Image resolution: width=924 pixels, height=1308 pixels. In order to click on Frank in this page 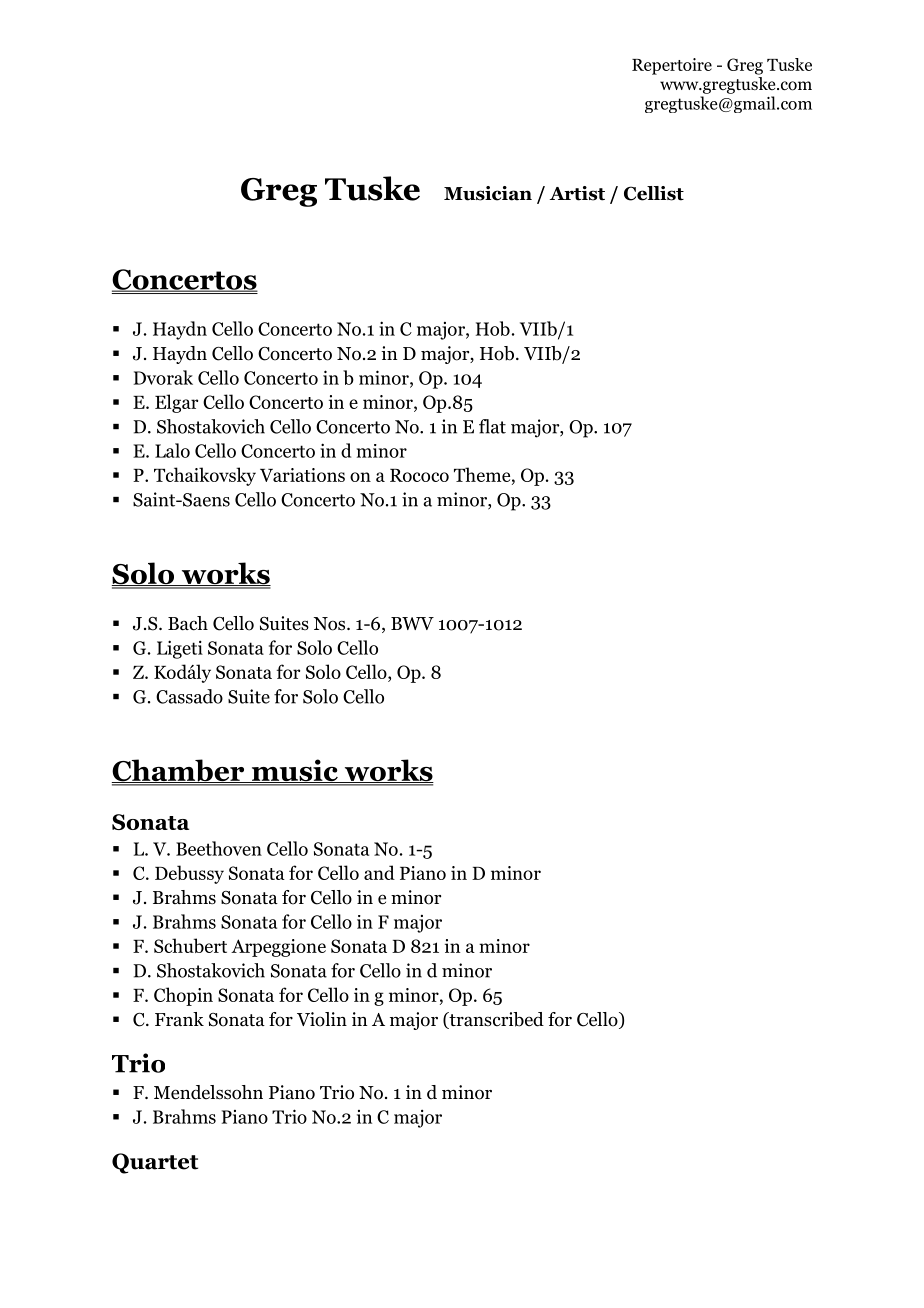, I will do `click(179, 1019)`.
